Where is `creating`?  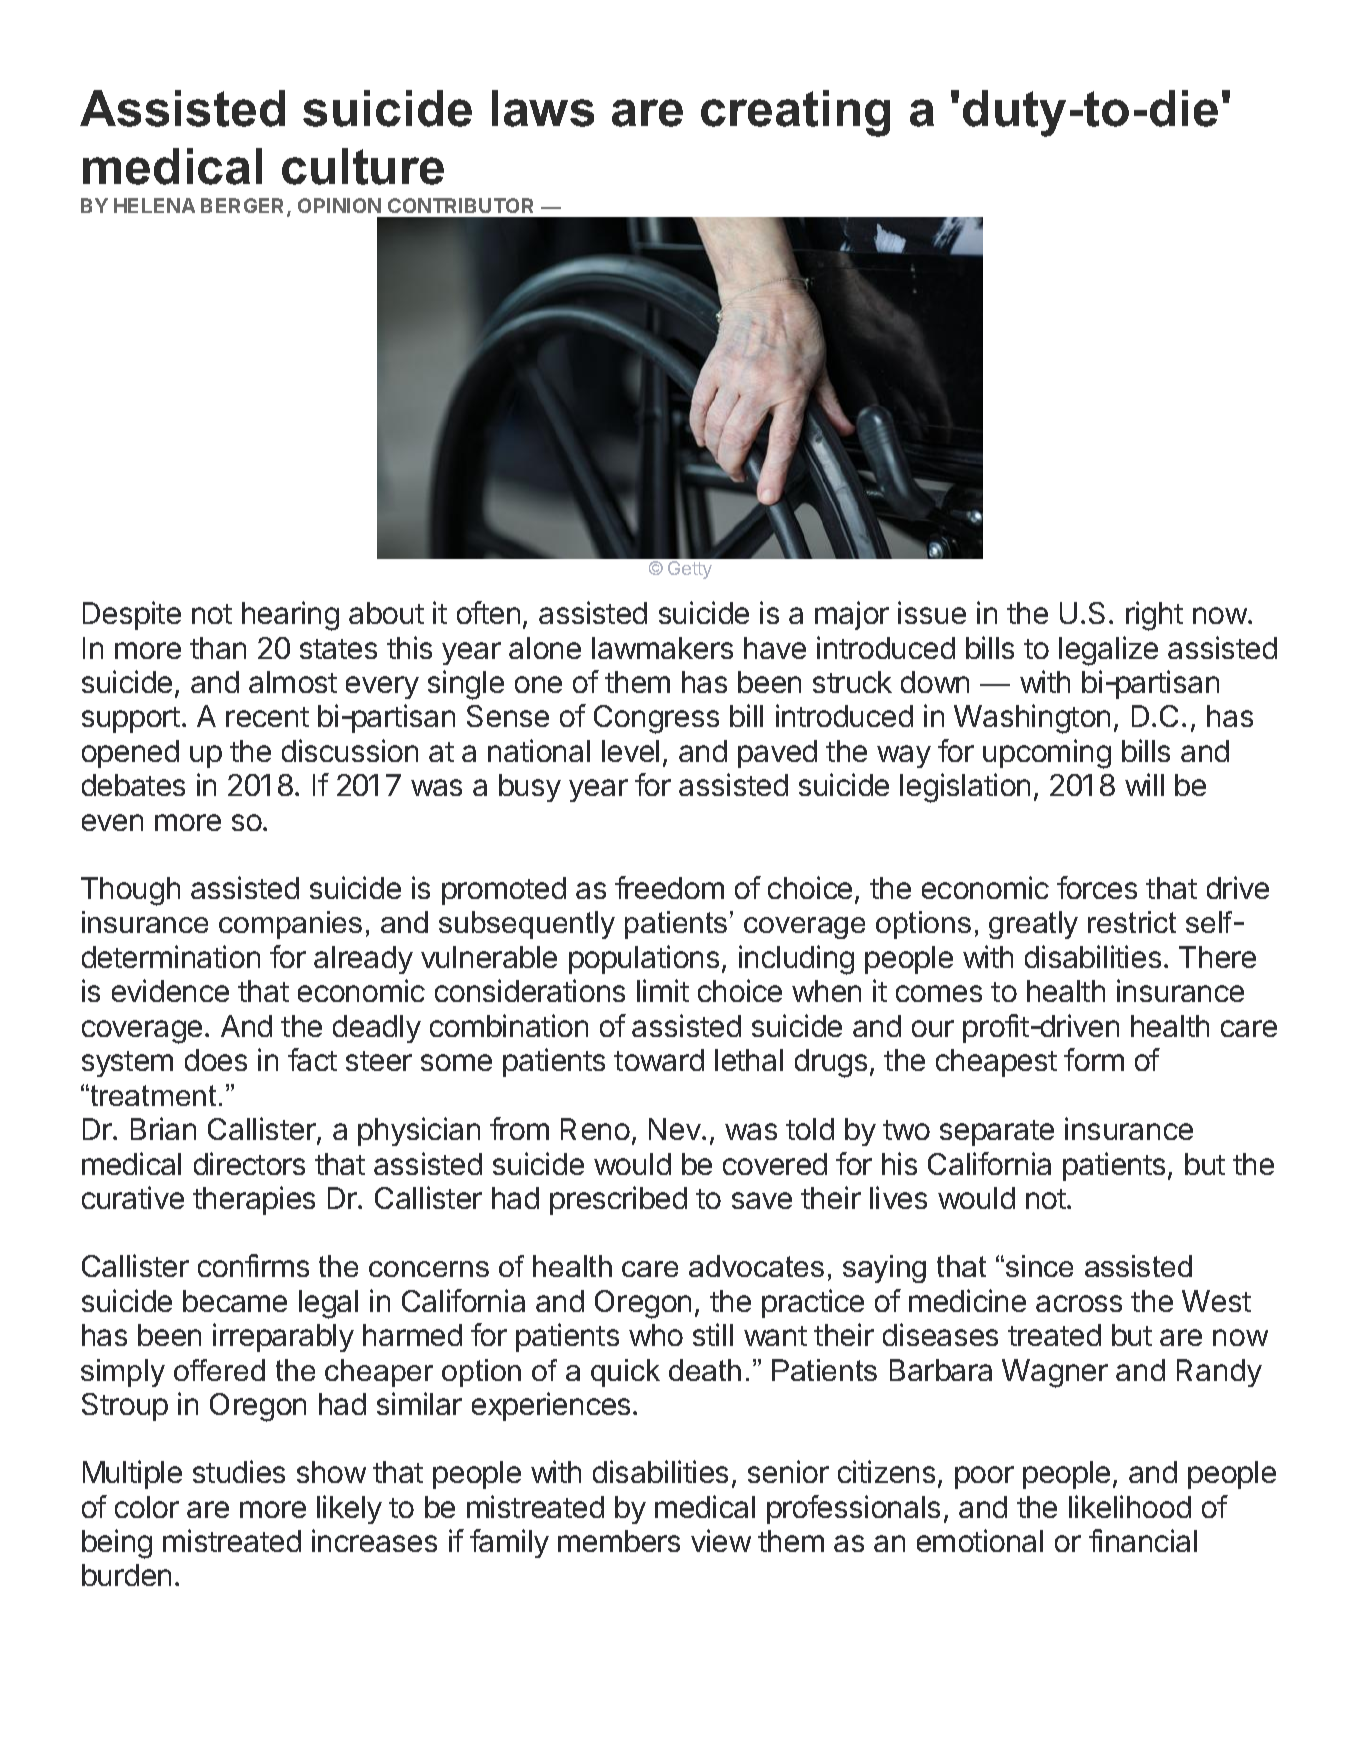
creating is located at coordinates (795, 113).
